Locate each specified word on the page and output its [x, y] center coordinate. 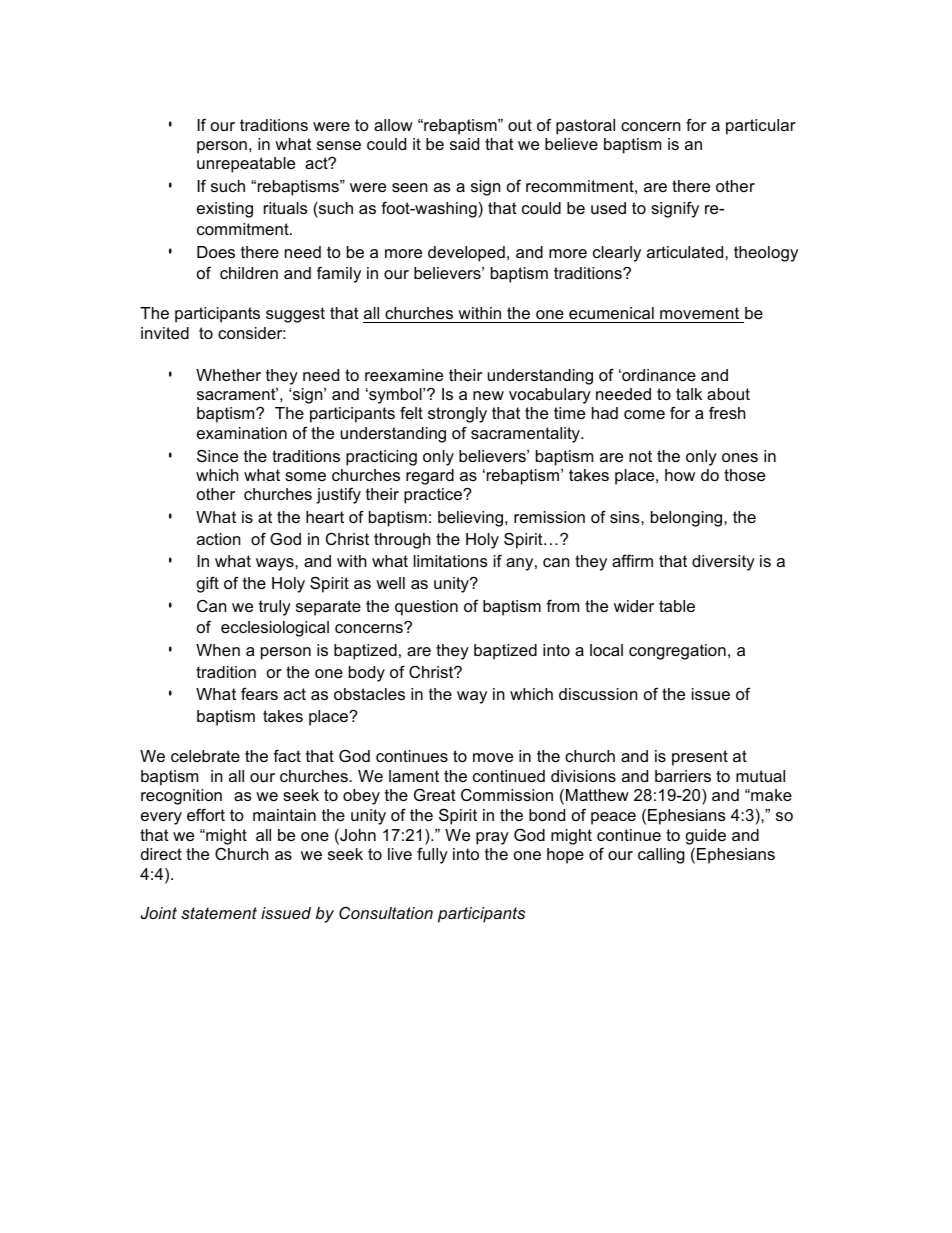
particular [761, 127]
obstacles [369, 694]
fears [259, 693]
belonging [688, 519]
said [464, 144]
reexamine [404, 375]
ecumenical [611, 313]
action [218, 539]
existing [225, 210]
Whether [228, 375]
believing [470, 519]
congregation [677, 652]
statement [219, 913]
